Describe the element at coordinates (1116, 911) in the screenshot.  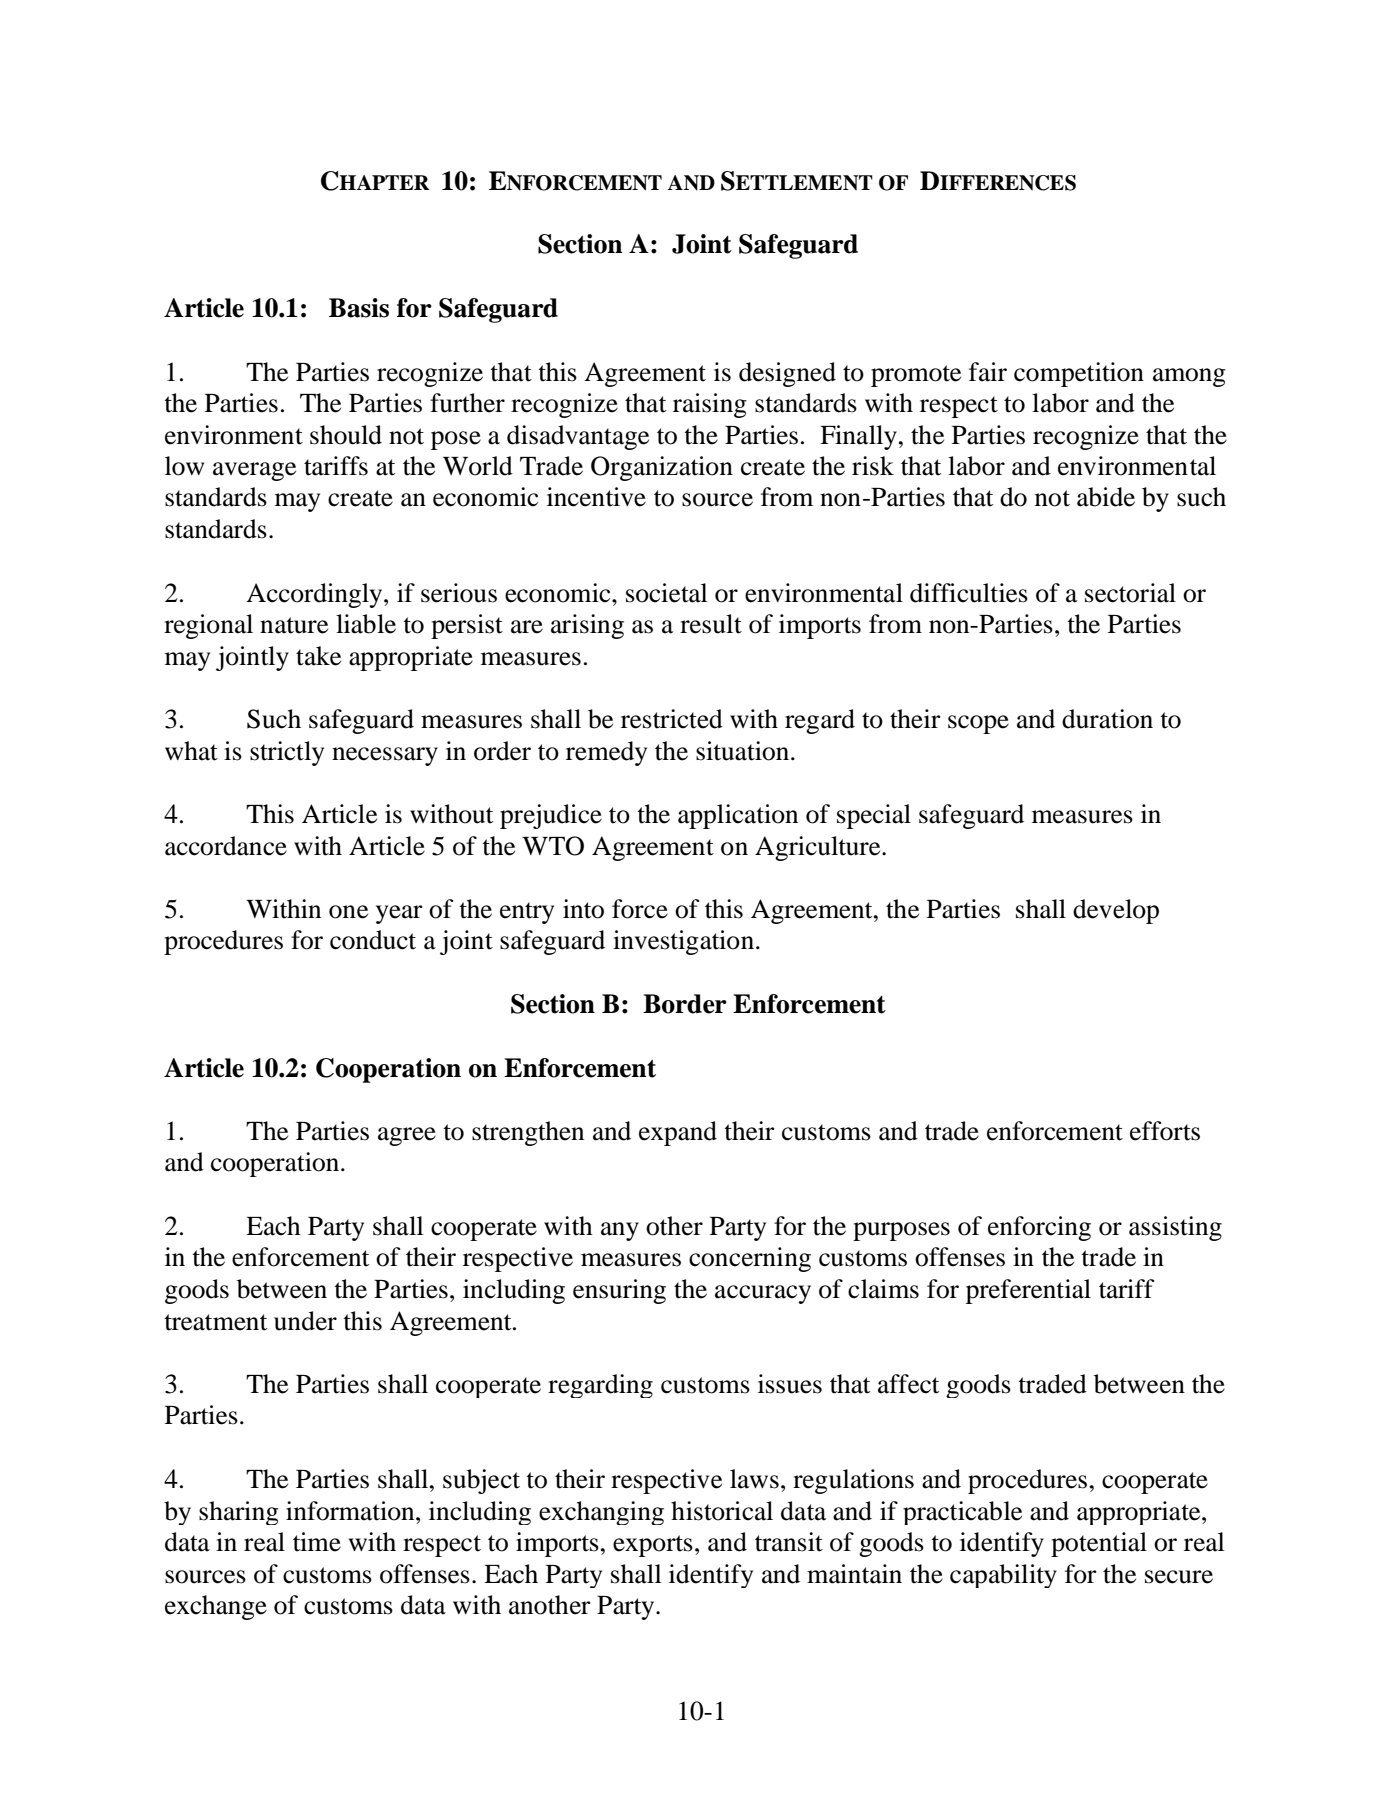
I see `develop` at that location.
